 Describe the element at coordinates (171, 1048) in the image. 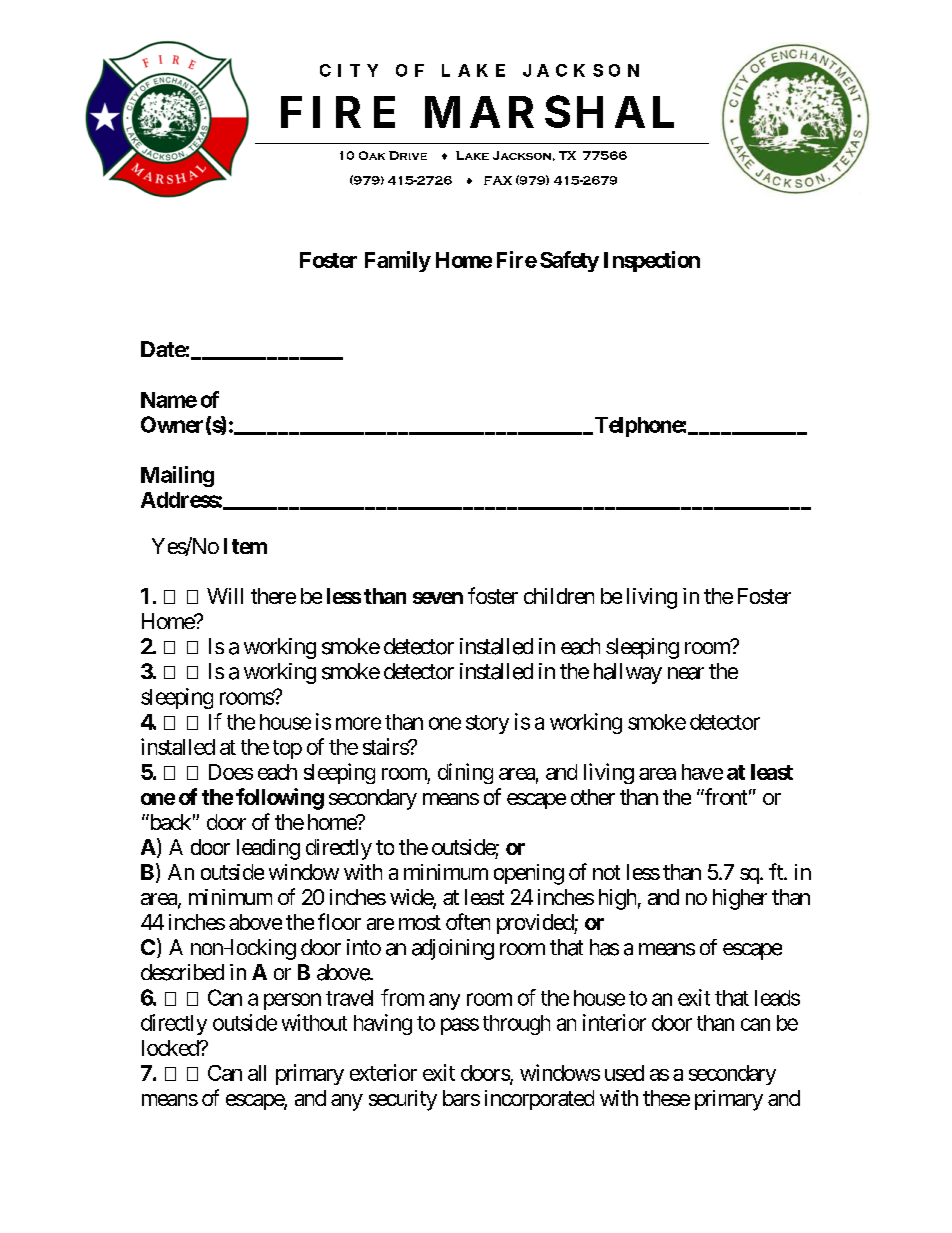

I see `locked` at that location.
